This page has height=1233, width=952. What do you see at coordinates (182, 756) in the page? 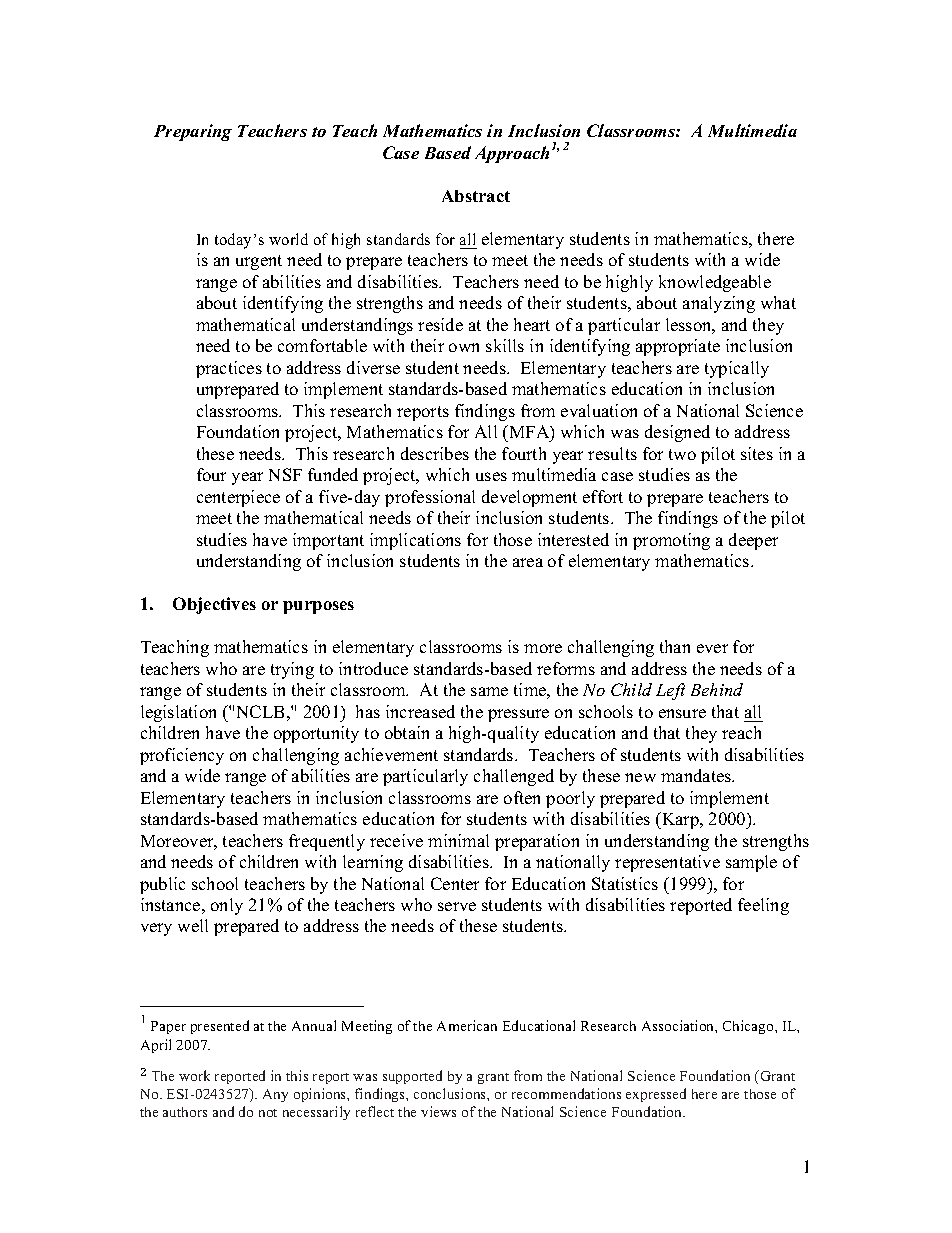
I see `proficiency` at bounding box center [182, 756].
